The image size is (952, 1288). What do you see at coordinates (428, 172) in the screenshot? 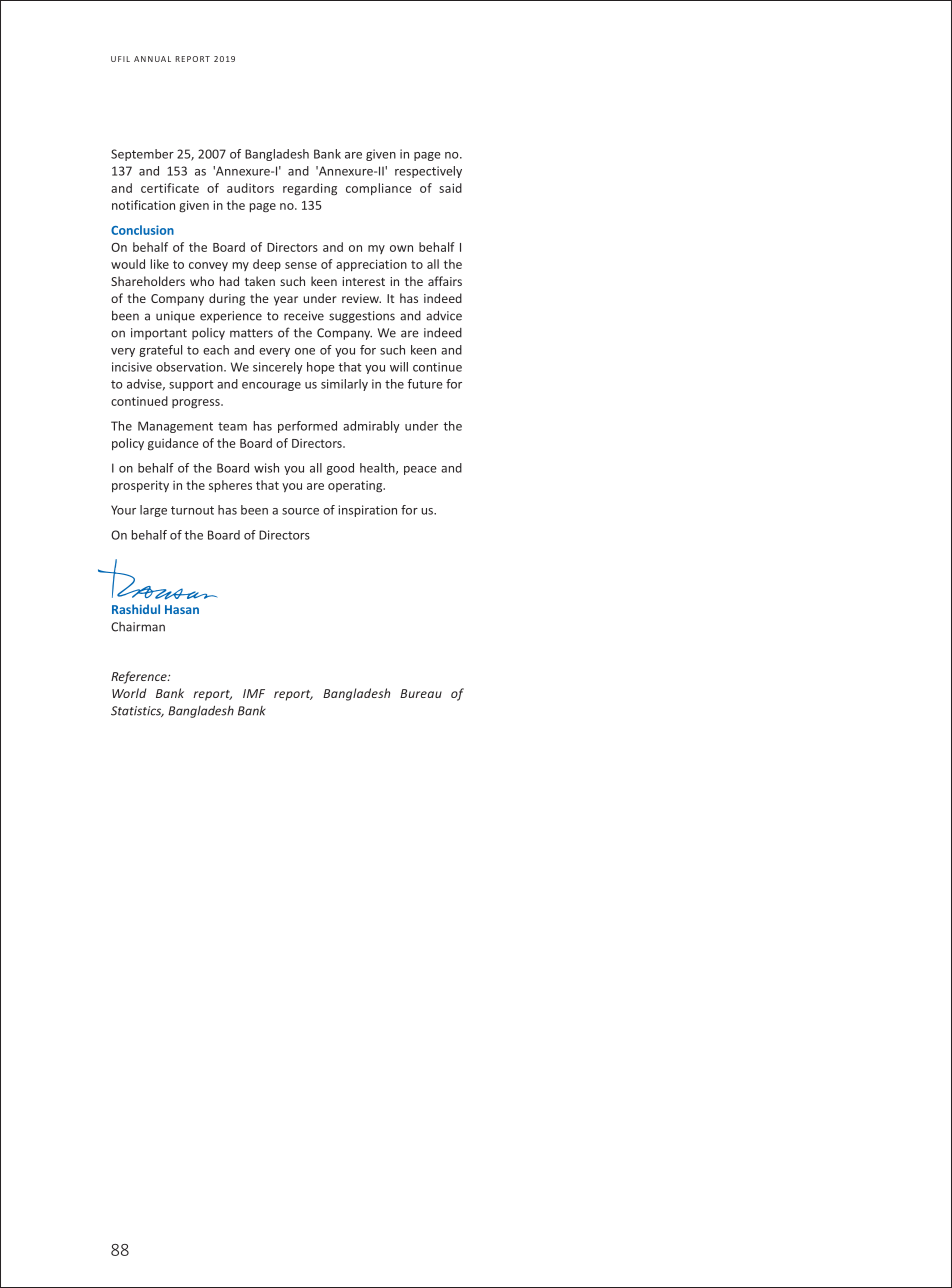
I see `respectively` at bounding box center [428, 172].
